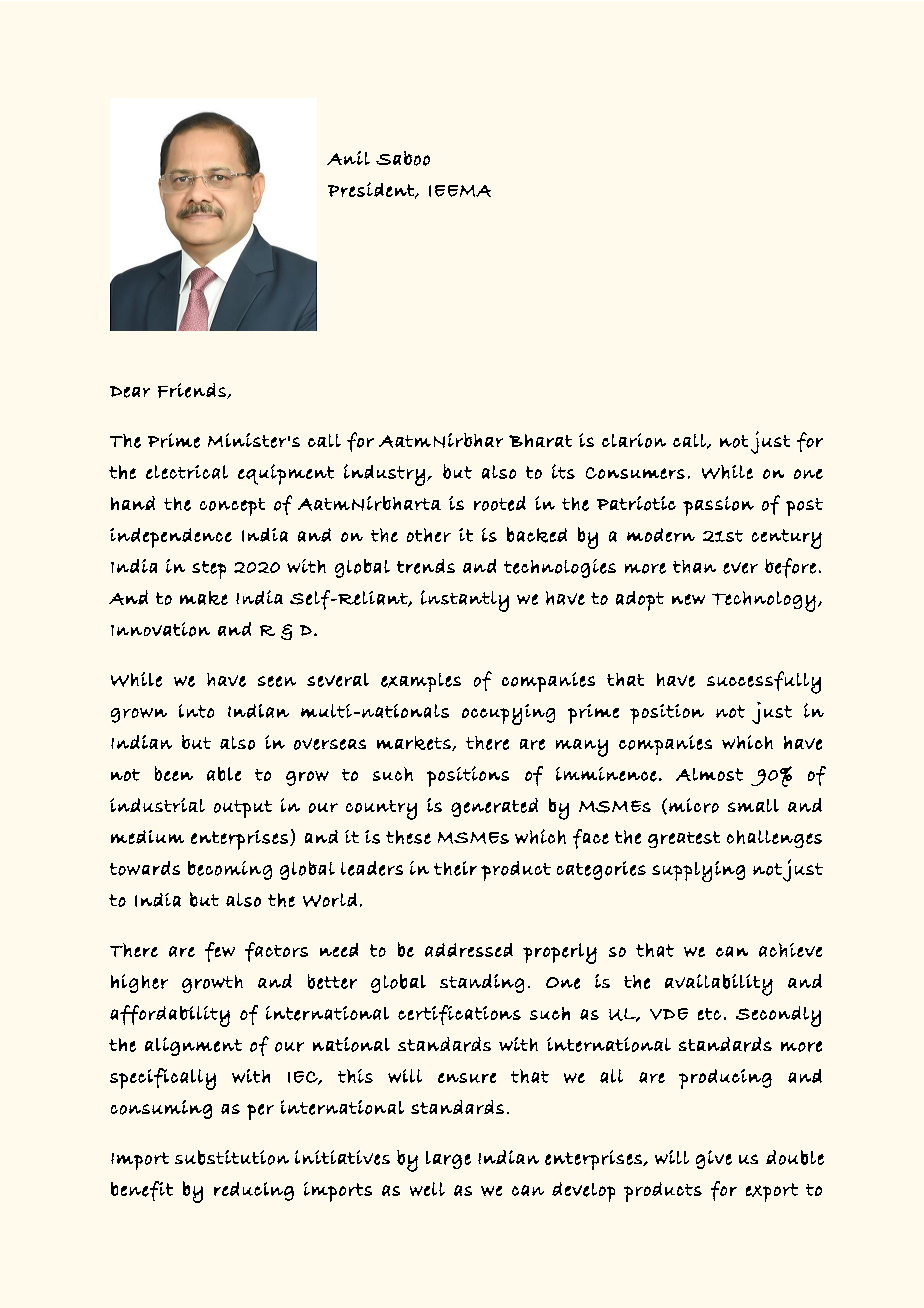 The height and width of the document is (1308, 924). Describe the element at coordinates (372, 190) in the document. I see `President` at that location.
